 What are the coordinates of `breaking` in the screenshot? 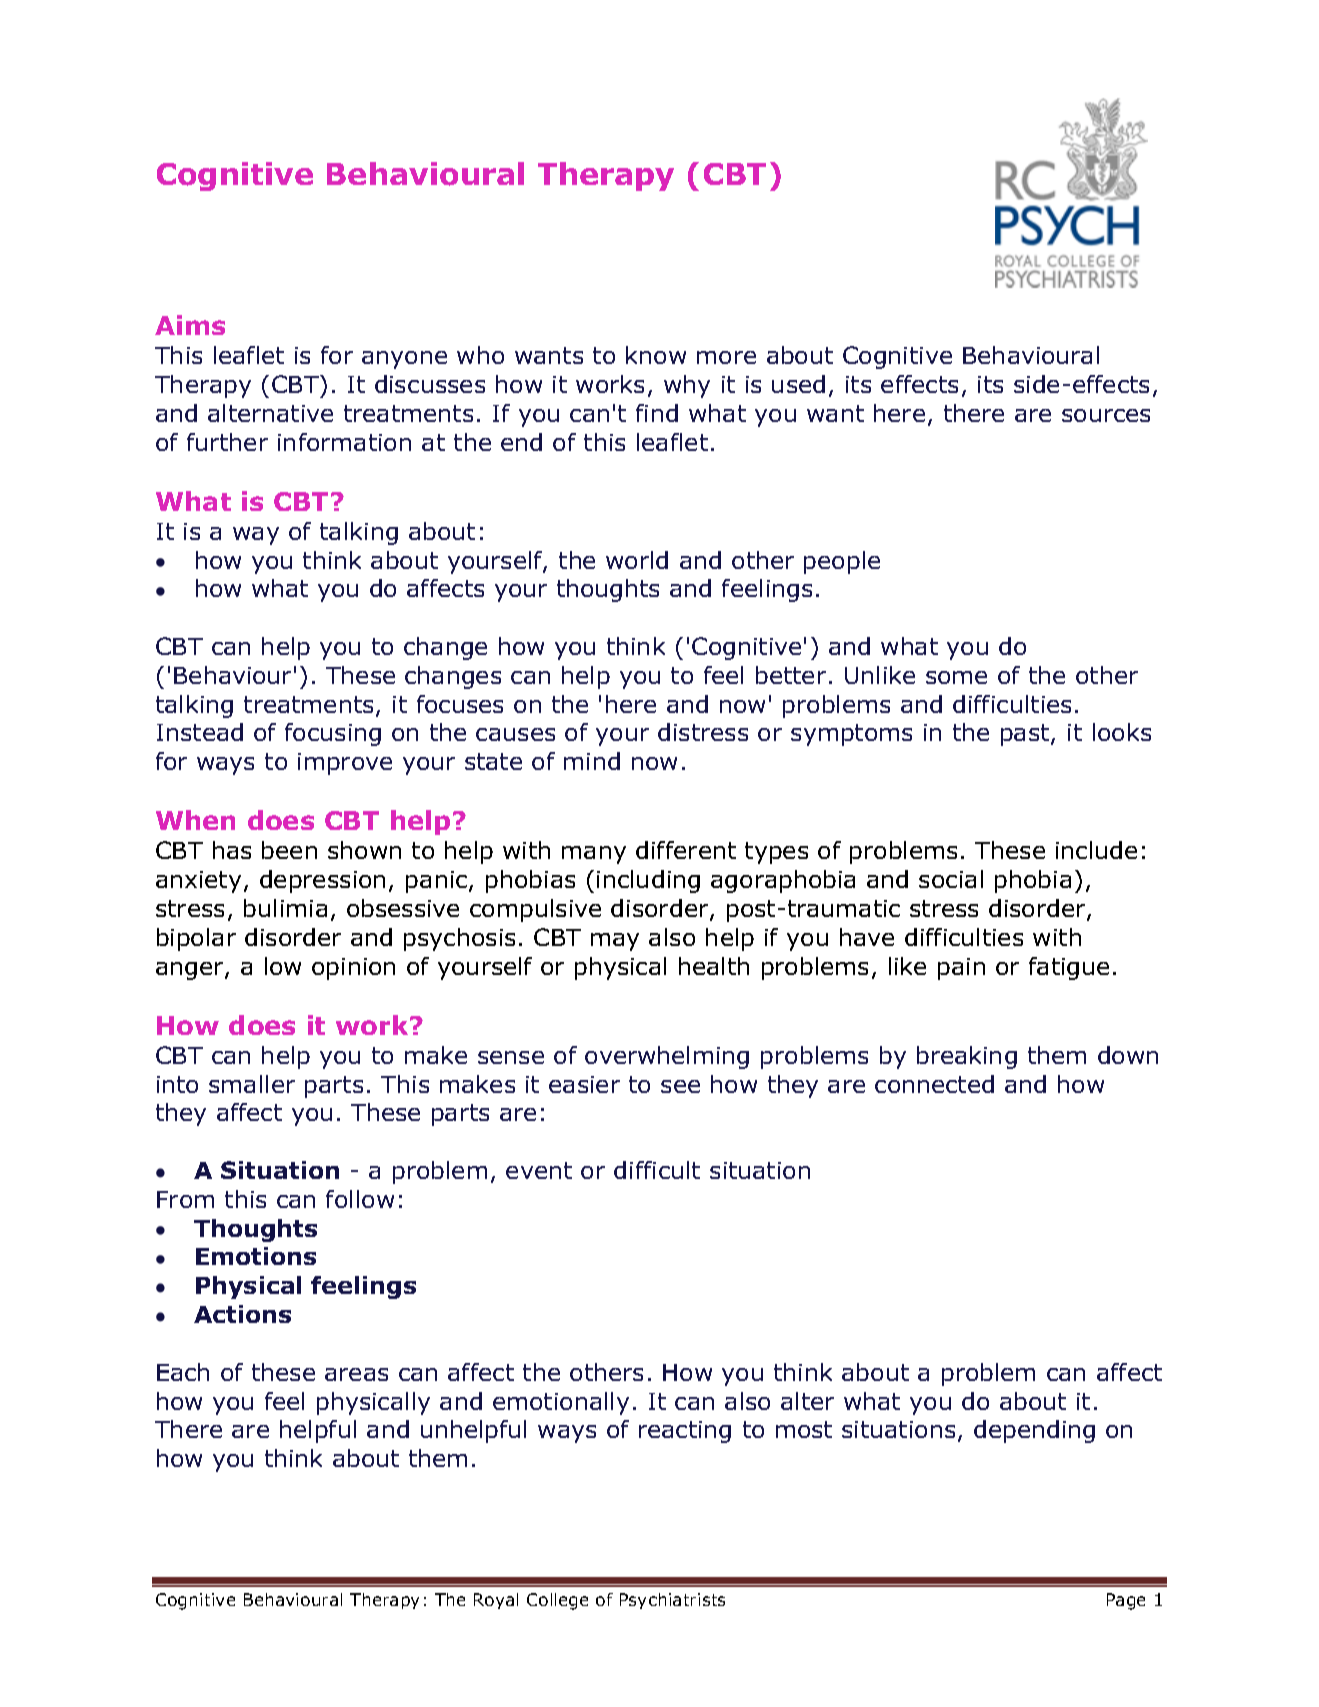 It's located at (967, 1057).
